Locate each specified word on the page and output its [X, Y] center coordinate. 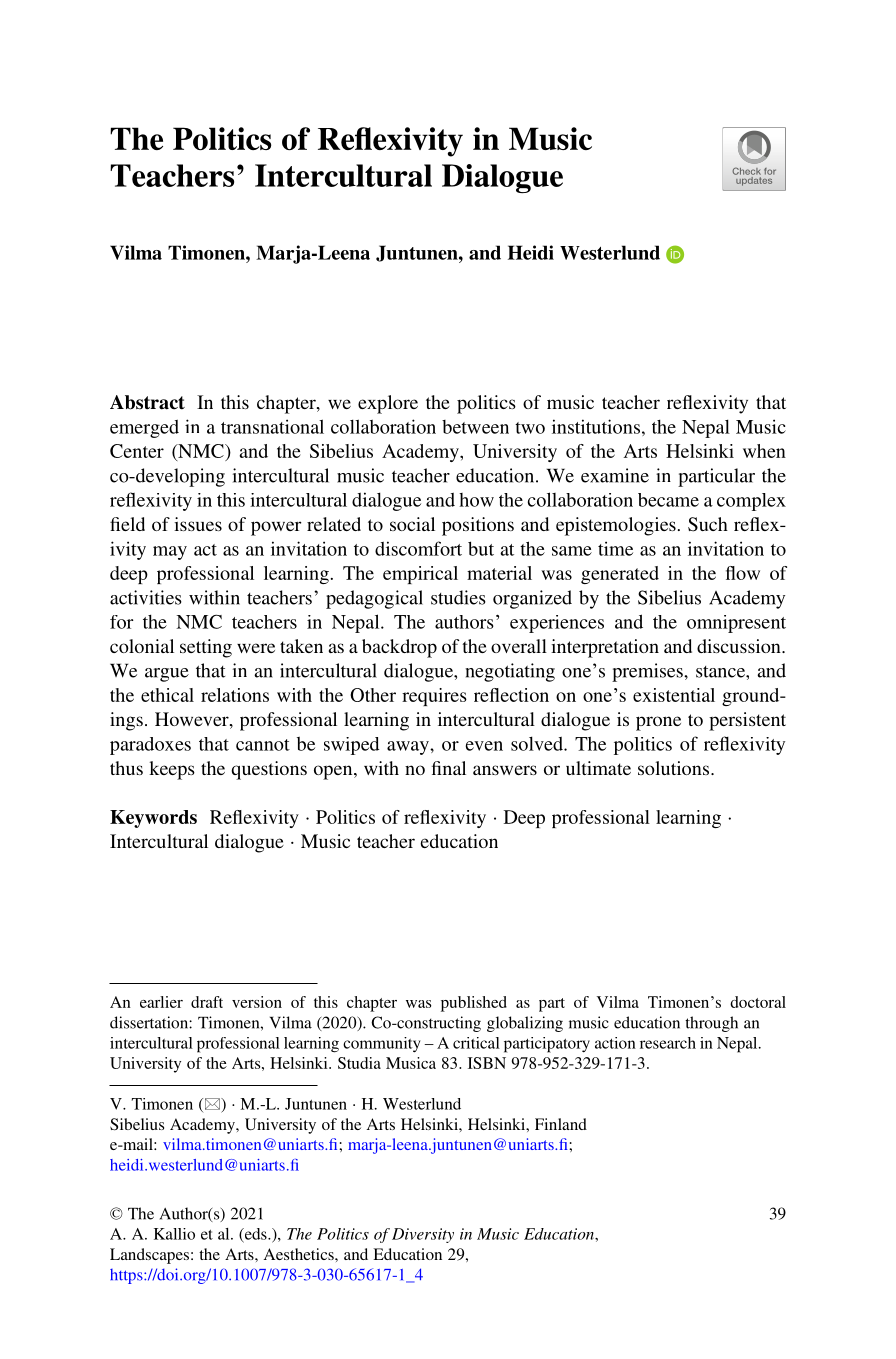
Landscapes [149, 1256]
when [764, 451]
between [475, 427]
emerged [144, 429]
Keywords [153, 819]
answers [505, 770]
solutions [675, 768]
